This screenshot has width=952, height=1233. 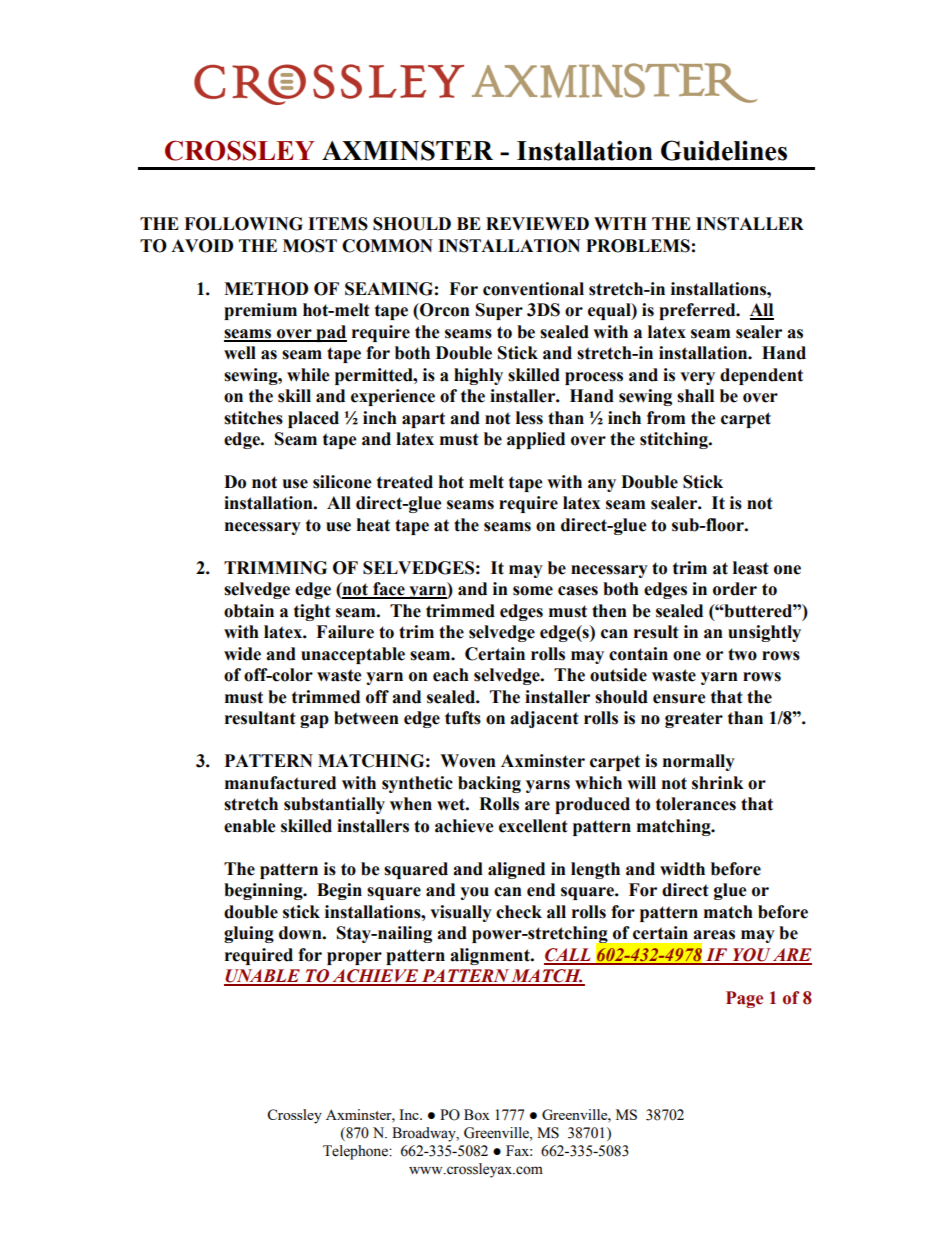 What do you see at coordinates (356, 1152) in the screenshot?
I see `Telephone` at bounding box center [356, 1152].
